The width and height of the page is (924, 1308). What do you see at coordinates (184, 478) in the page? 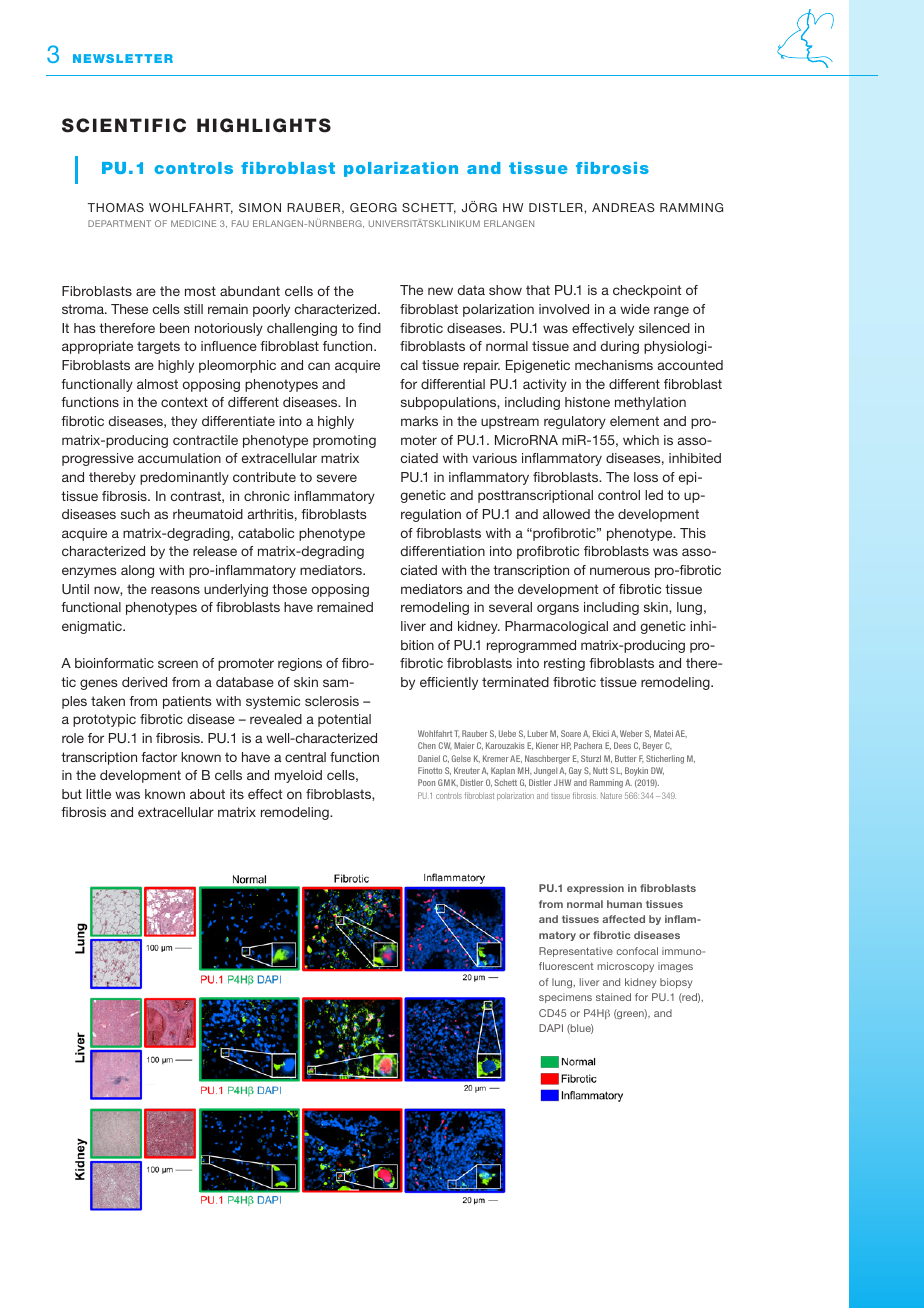
I see `predominantly` at bounding box center [184, 478].
